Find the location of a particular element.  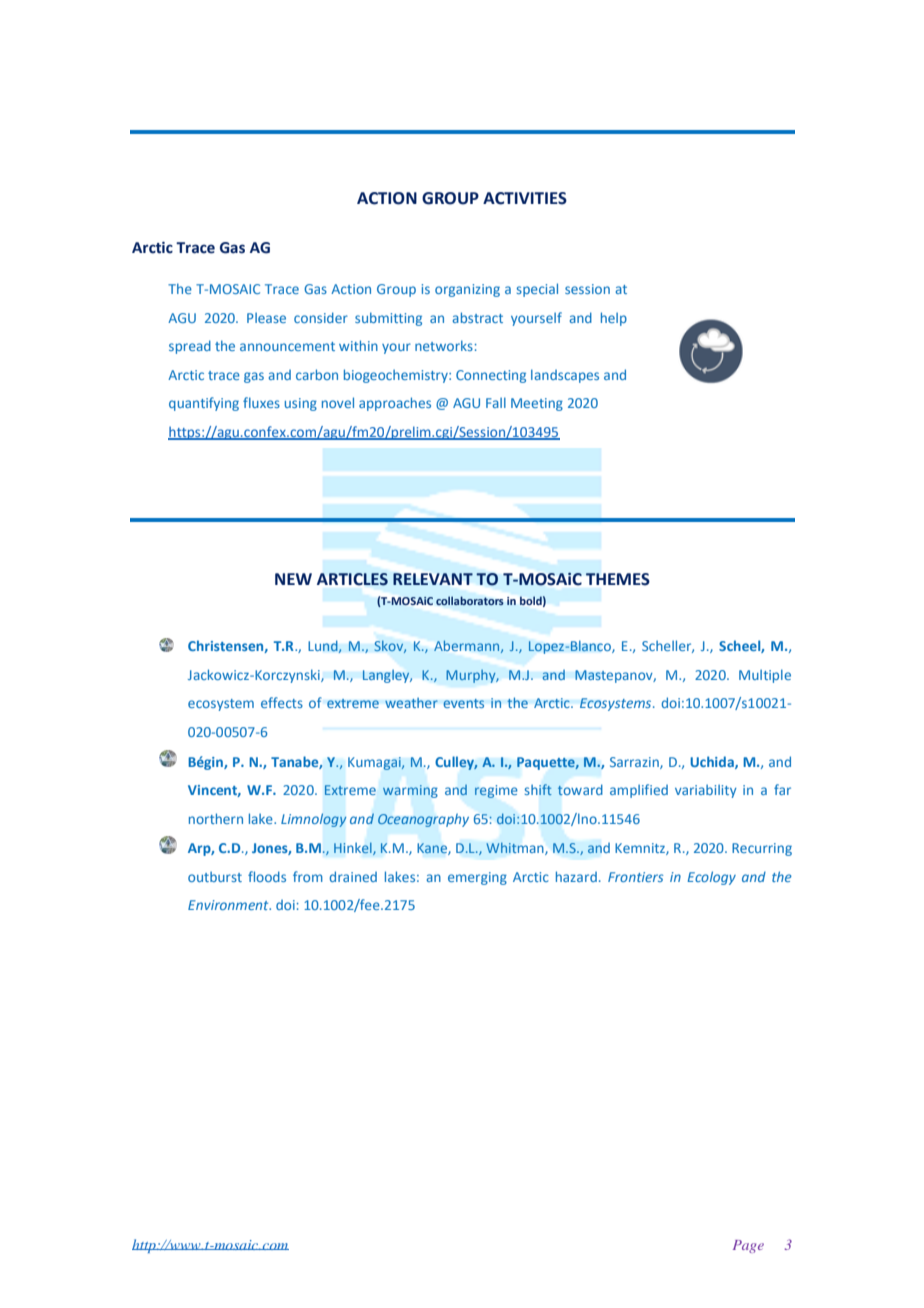

THEMES is located at coordinates (618, 579).
